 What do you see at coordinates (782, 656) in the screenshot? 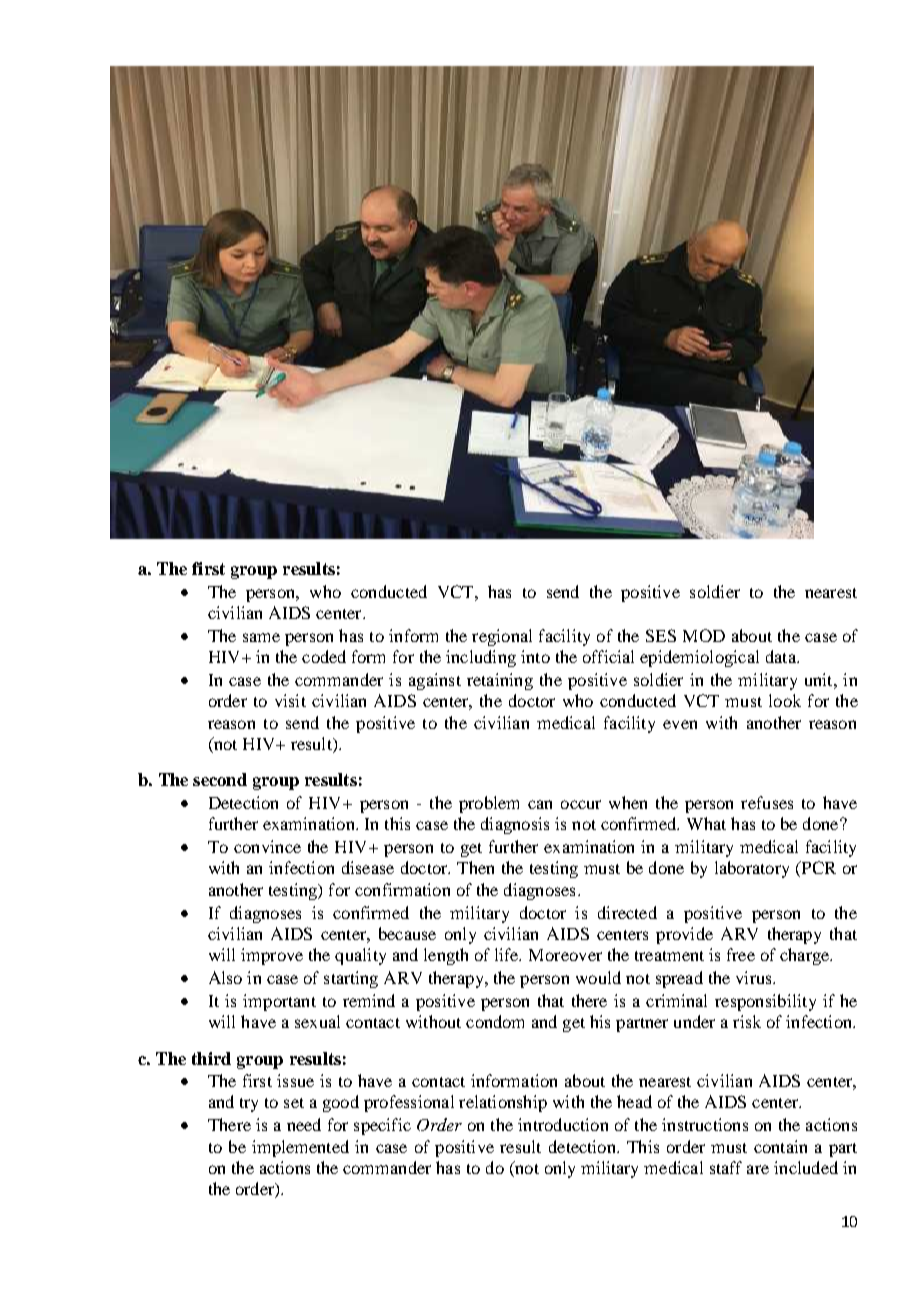
I see `data` at bounding box center [782, 656].
